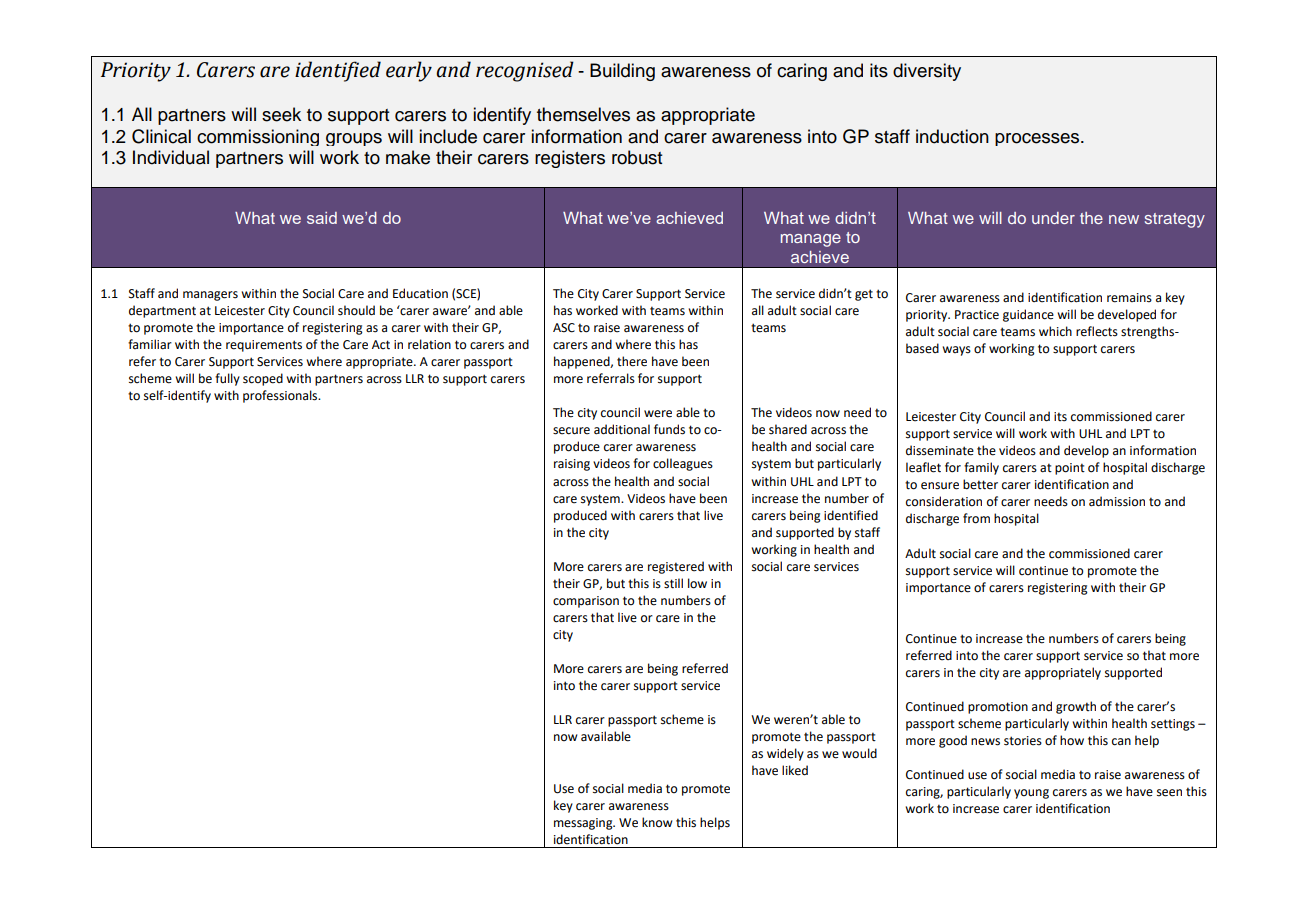  What do you see at coordinates (1038, 139) in the document?
I see `processes` at bounding box center [1038, 139].
